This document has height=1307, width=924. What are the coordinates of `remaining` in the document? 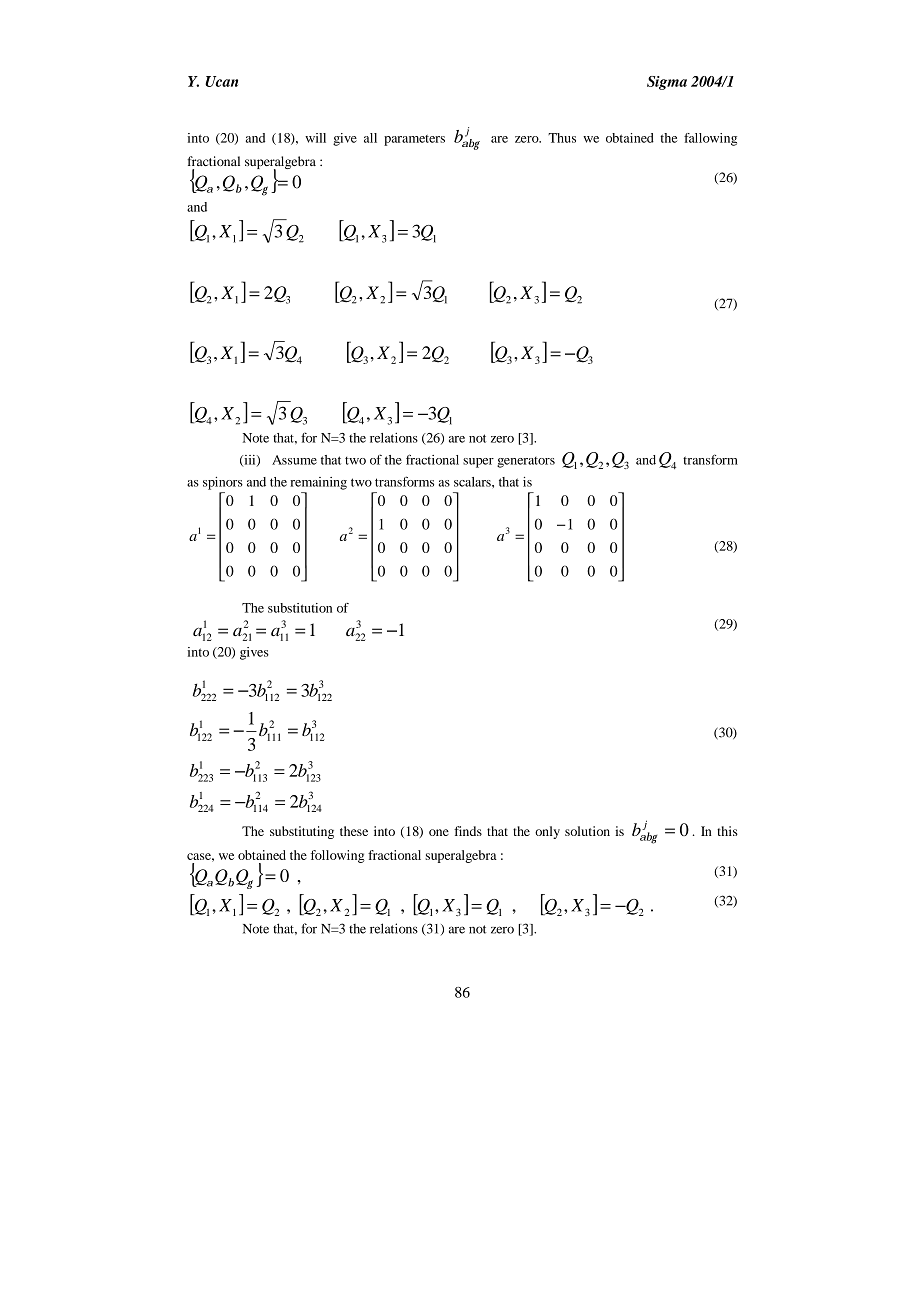 It's located at (318, 483).
